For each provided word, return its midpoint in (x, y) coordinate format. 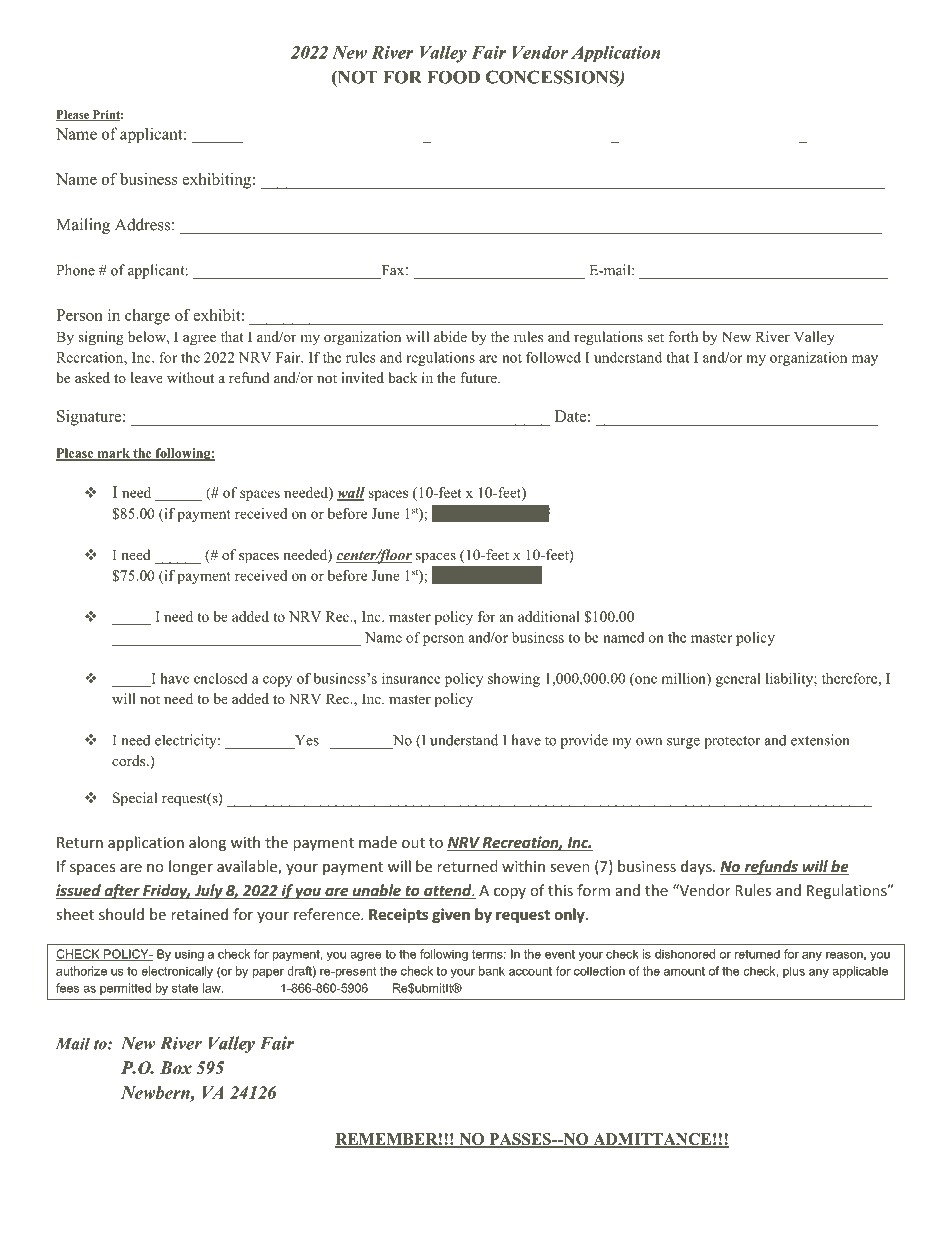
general (738, 680)
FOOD (453, 77)
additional (549, 616)
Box (176, 1068)
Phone (75, 270)
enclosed (221, 678)
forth (683, 336)
